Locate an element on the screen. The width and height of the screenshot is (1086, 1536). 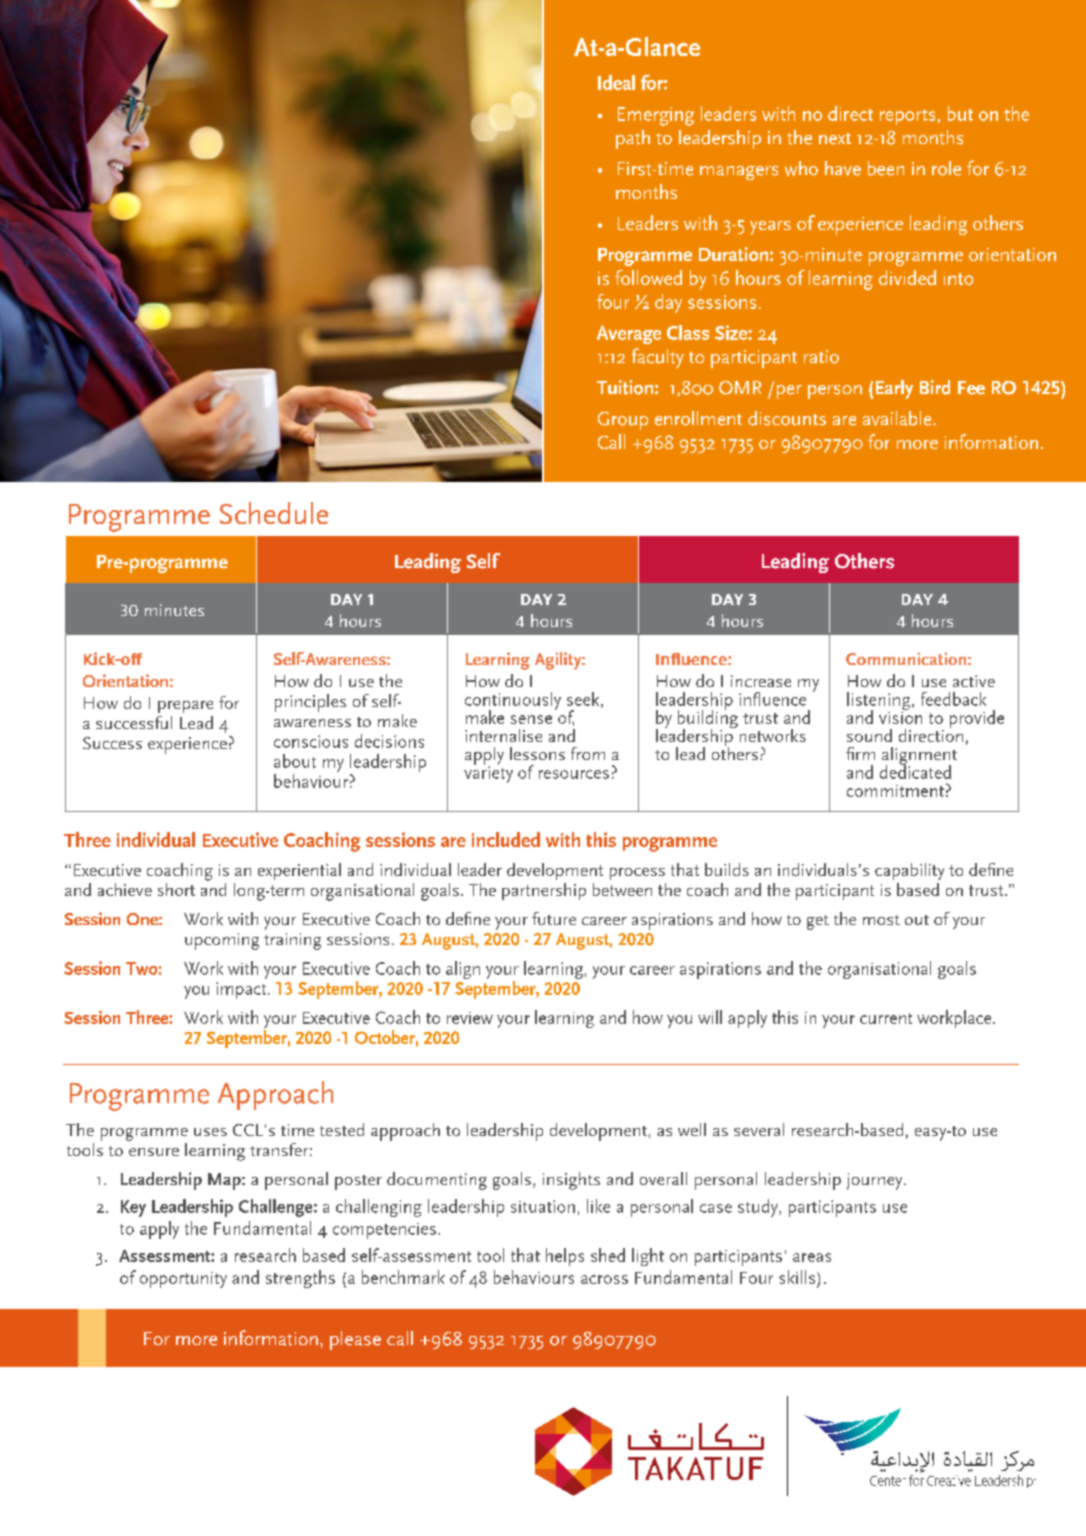
continuously is located at coordinates (513, 702).
